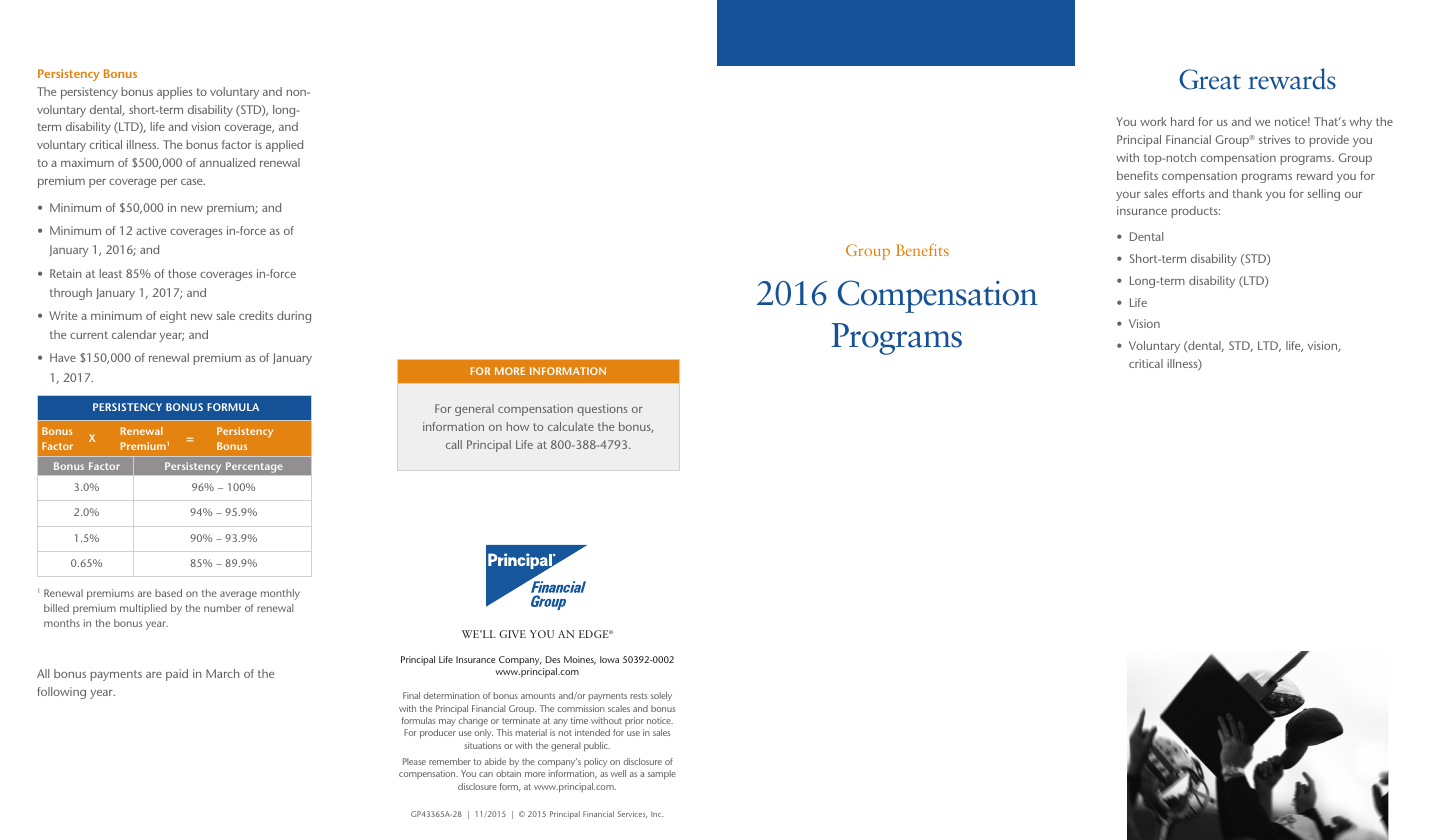 The width and height of the screenshot is (1434, 840). I want to click on applies, so click(174, 93).
